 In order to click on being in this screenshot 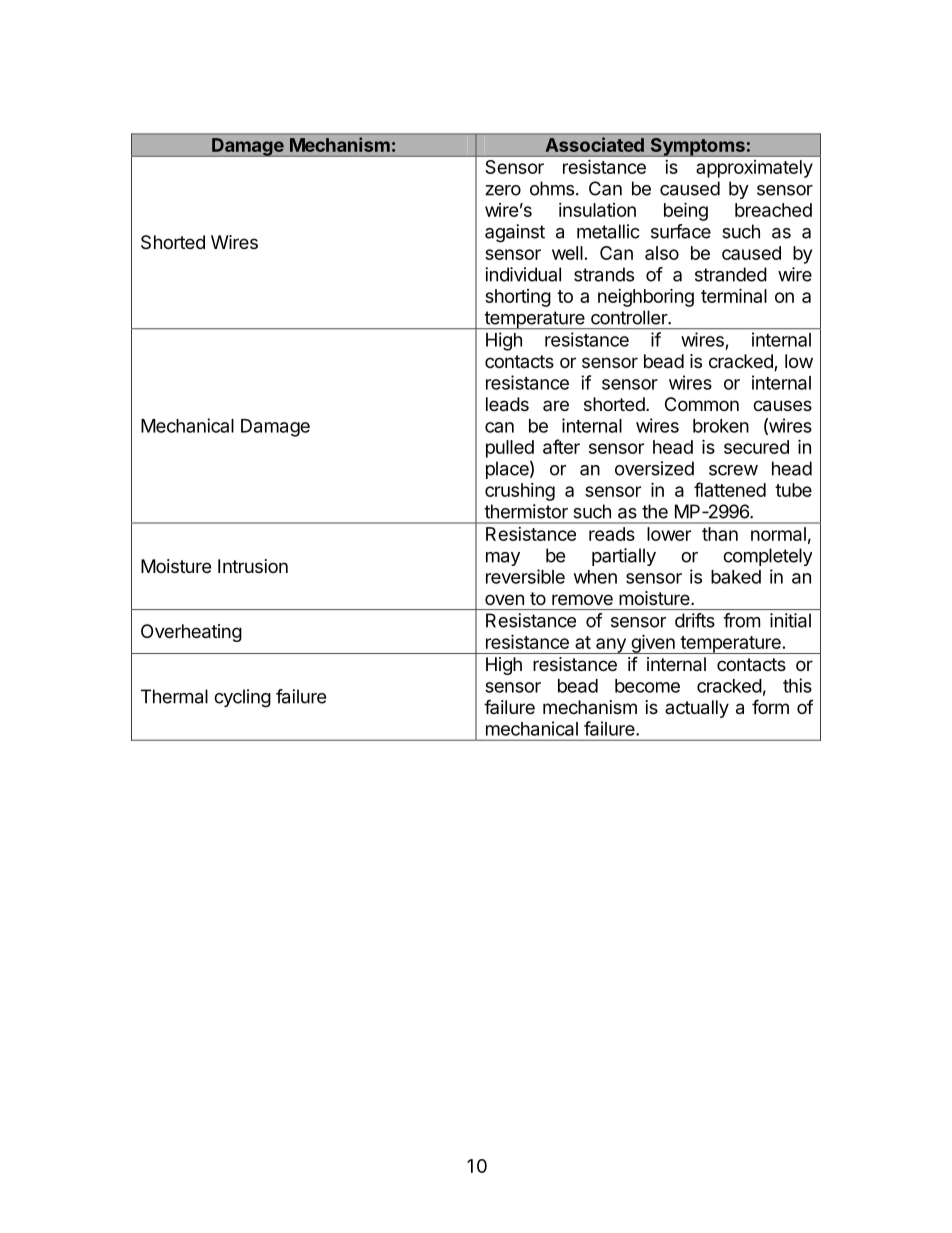, I will do `click(686, 211)`.
